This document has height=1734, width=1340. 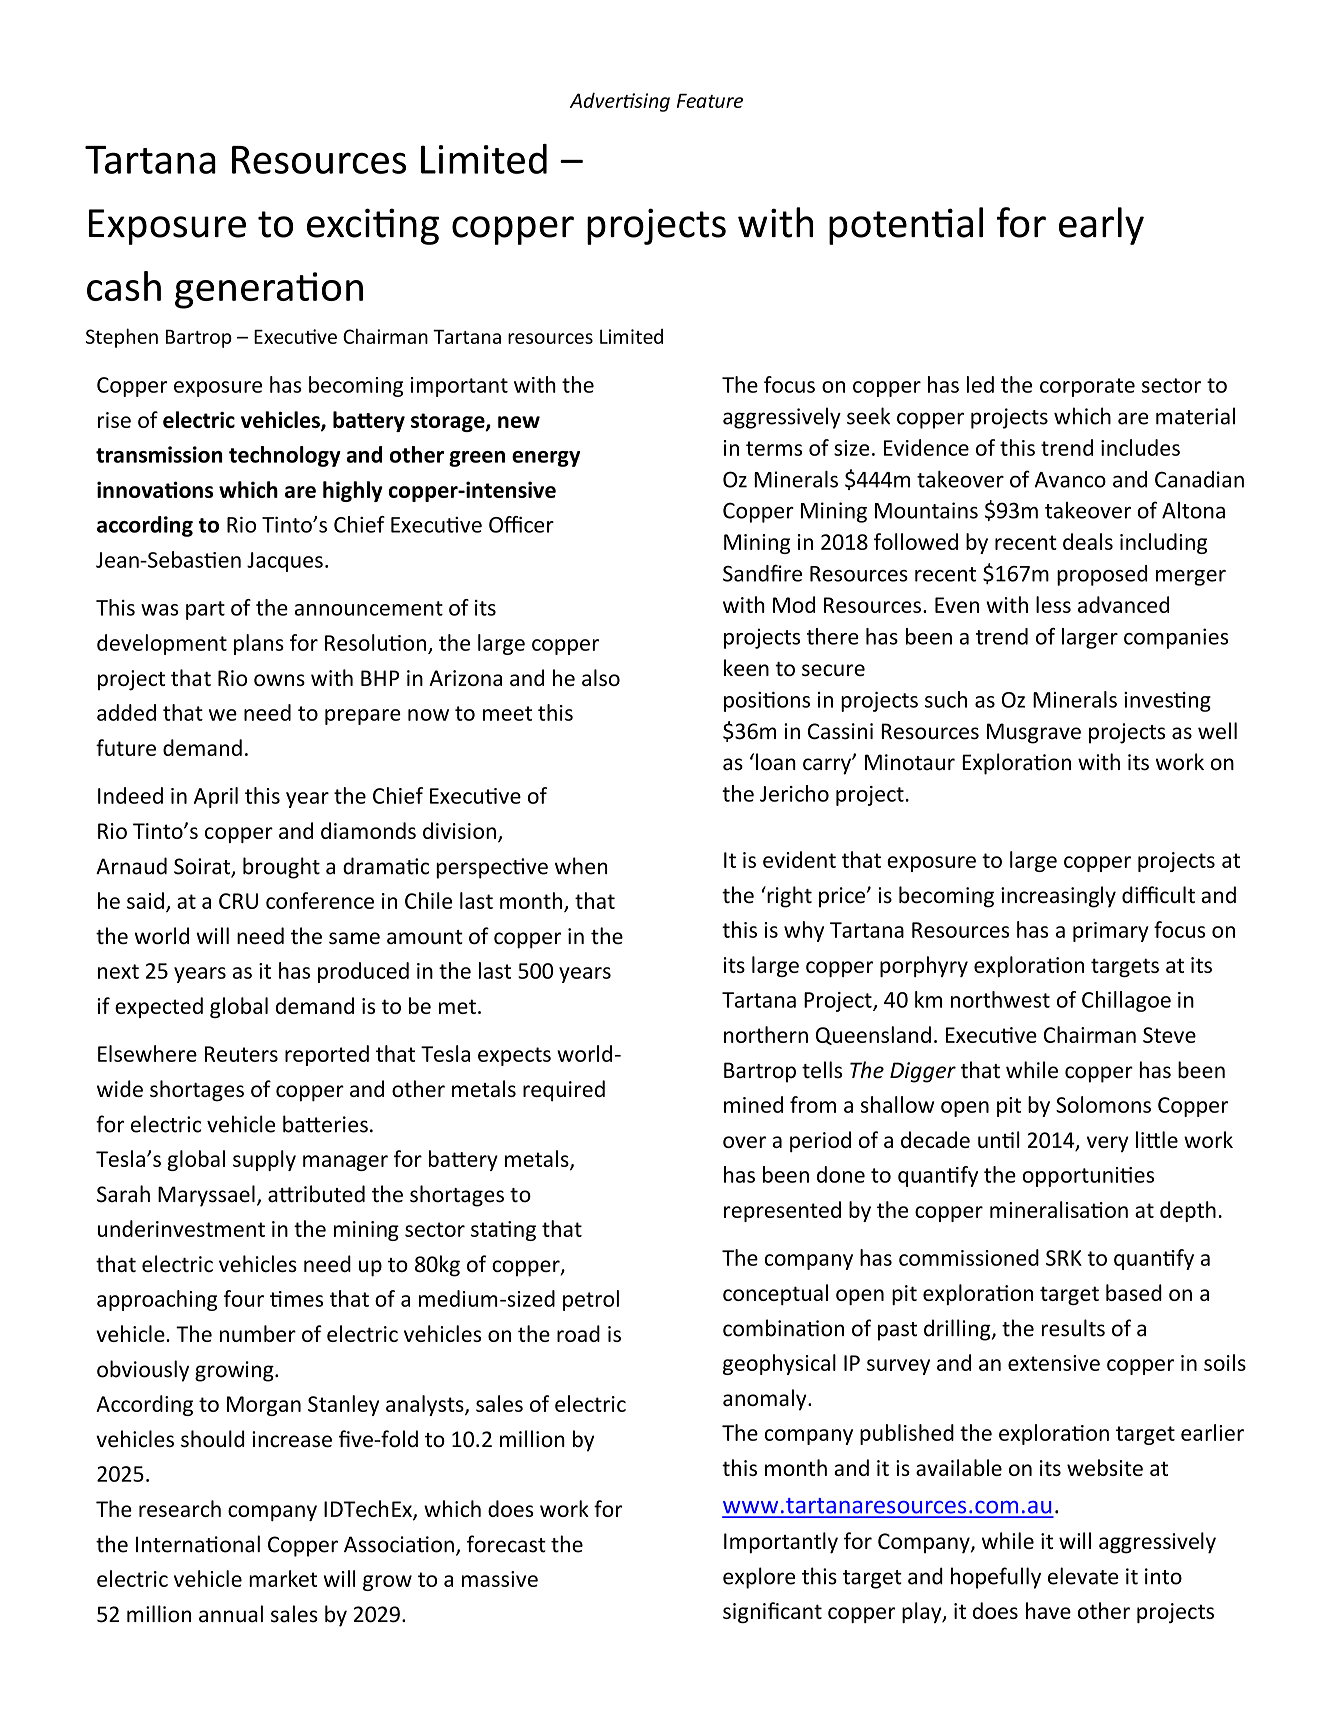 I want to click on opportunities, so click(x=1088, y=1177).
